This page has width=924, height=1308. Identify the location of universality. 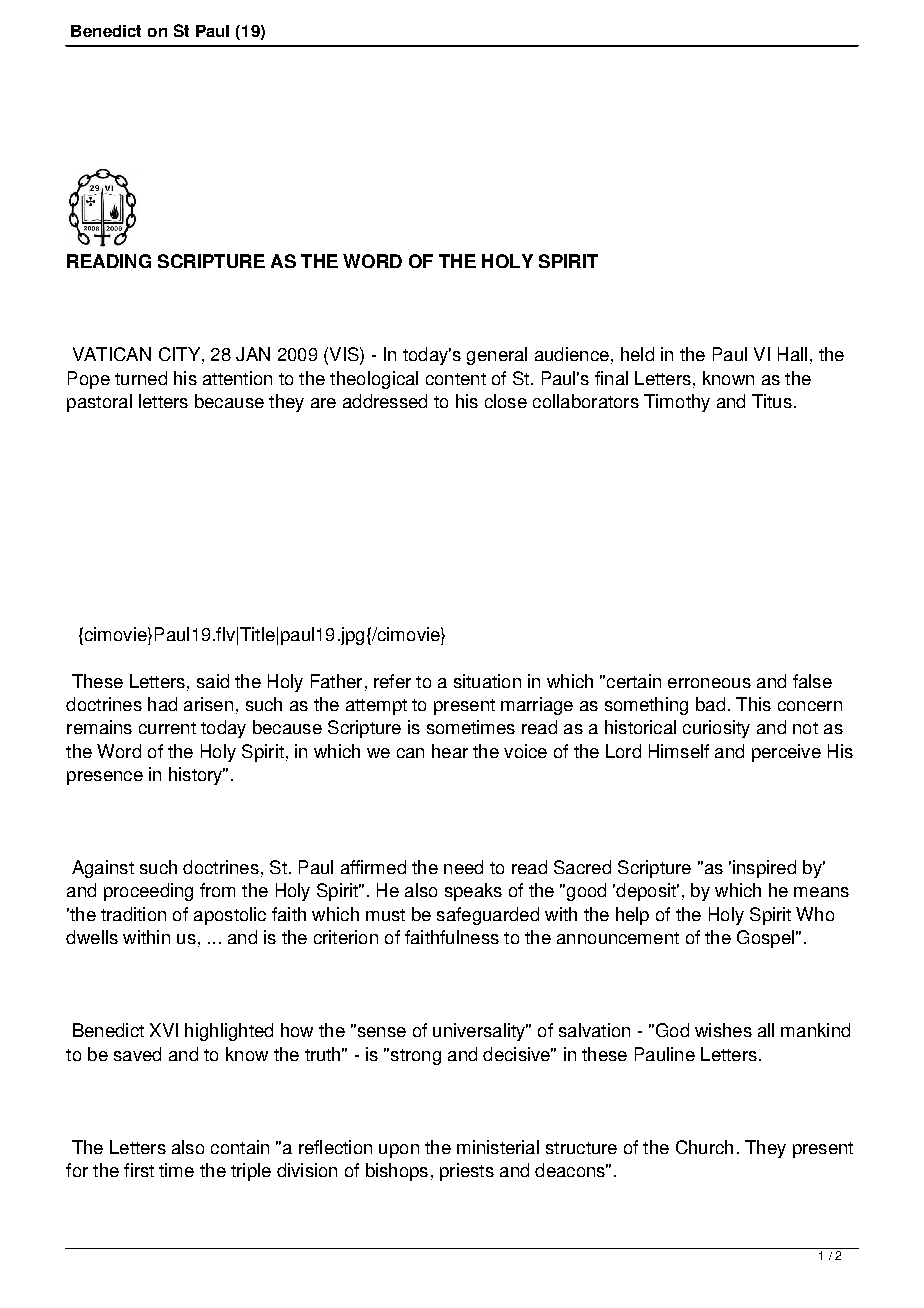
(480, 1032).
